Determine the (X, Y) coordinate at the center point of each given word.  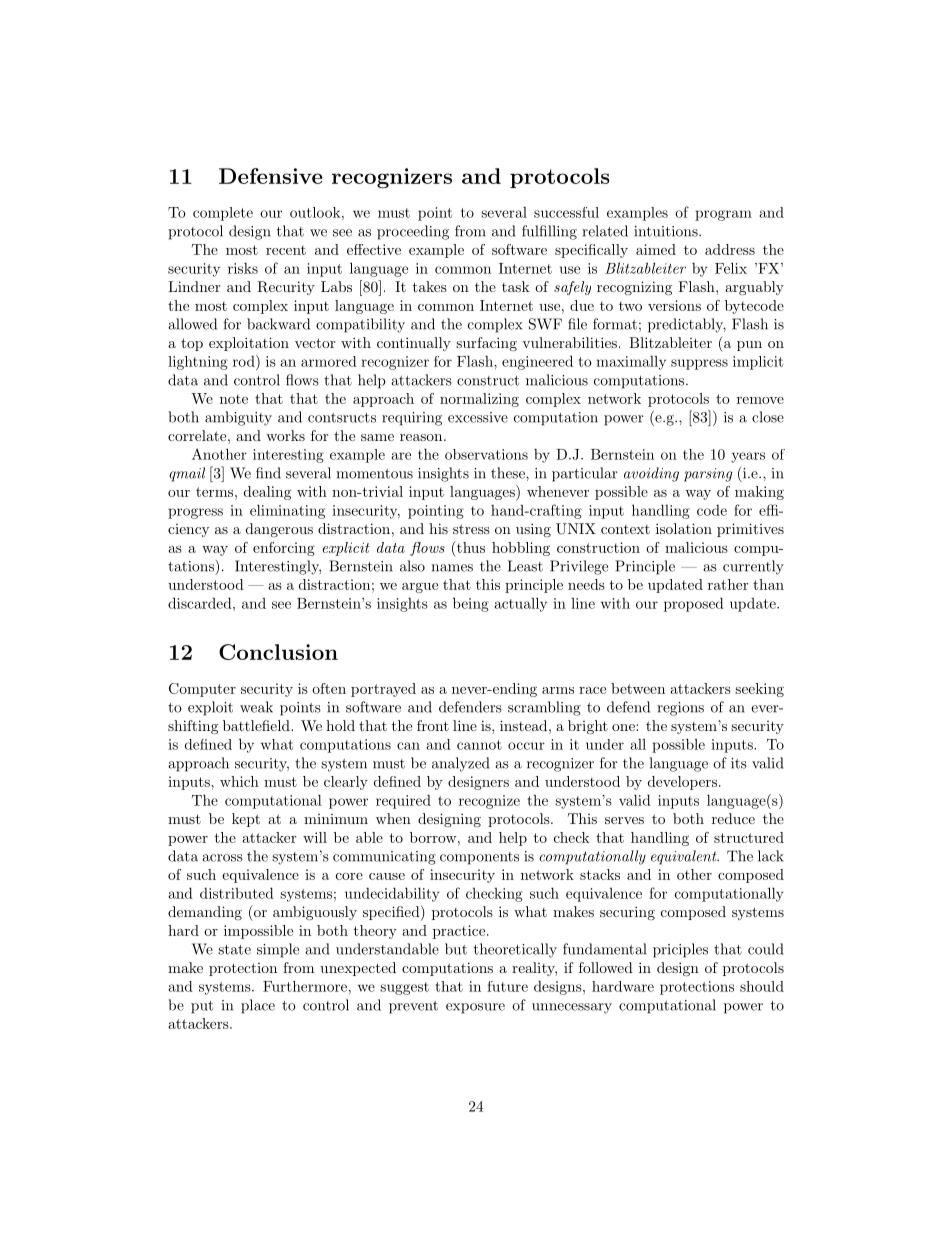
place (258, 1006)
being (471, 604)
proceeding (413, 232)
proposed (694, 604)
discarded (201, 603)
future (507, 986)
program (723, 215)
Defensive (270, 176)
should (762, 986)
